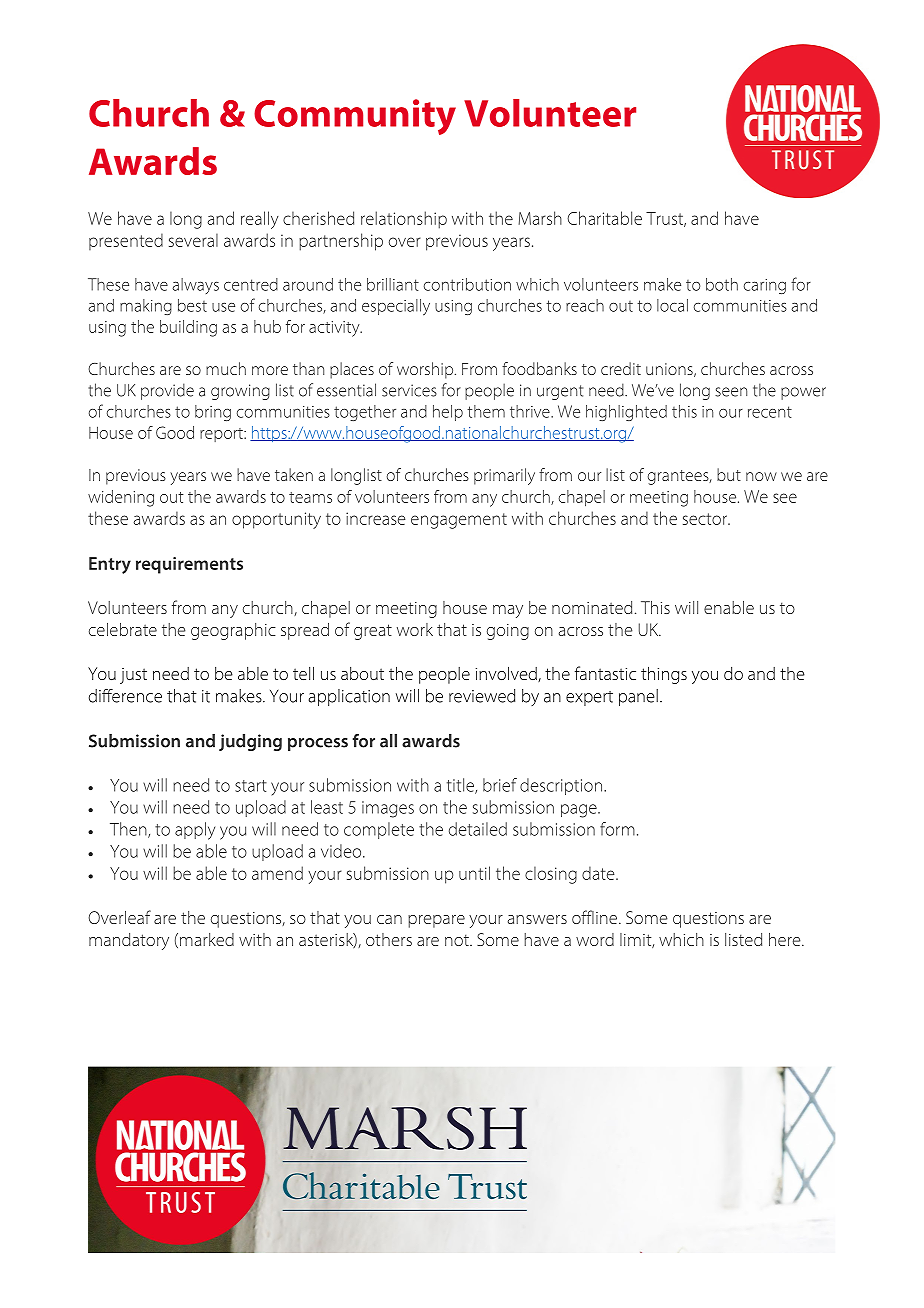 The height and width of the screenshot is (1308, 924). I want to click on really, so click(260, 220).
